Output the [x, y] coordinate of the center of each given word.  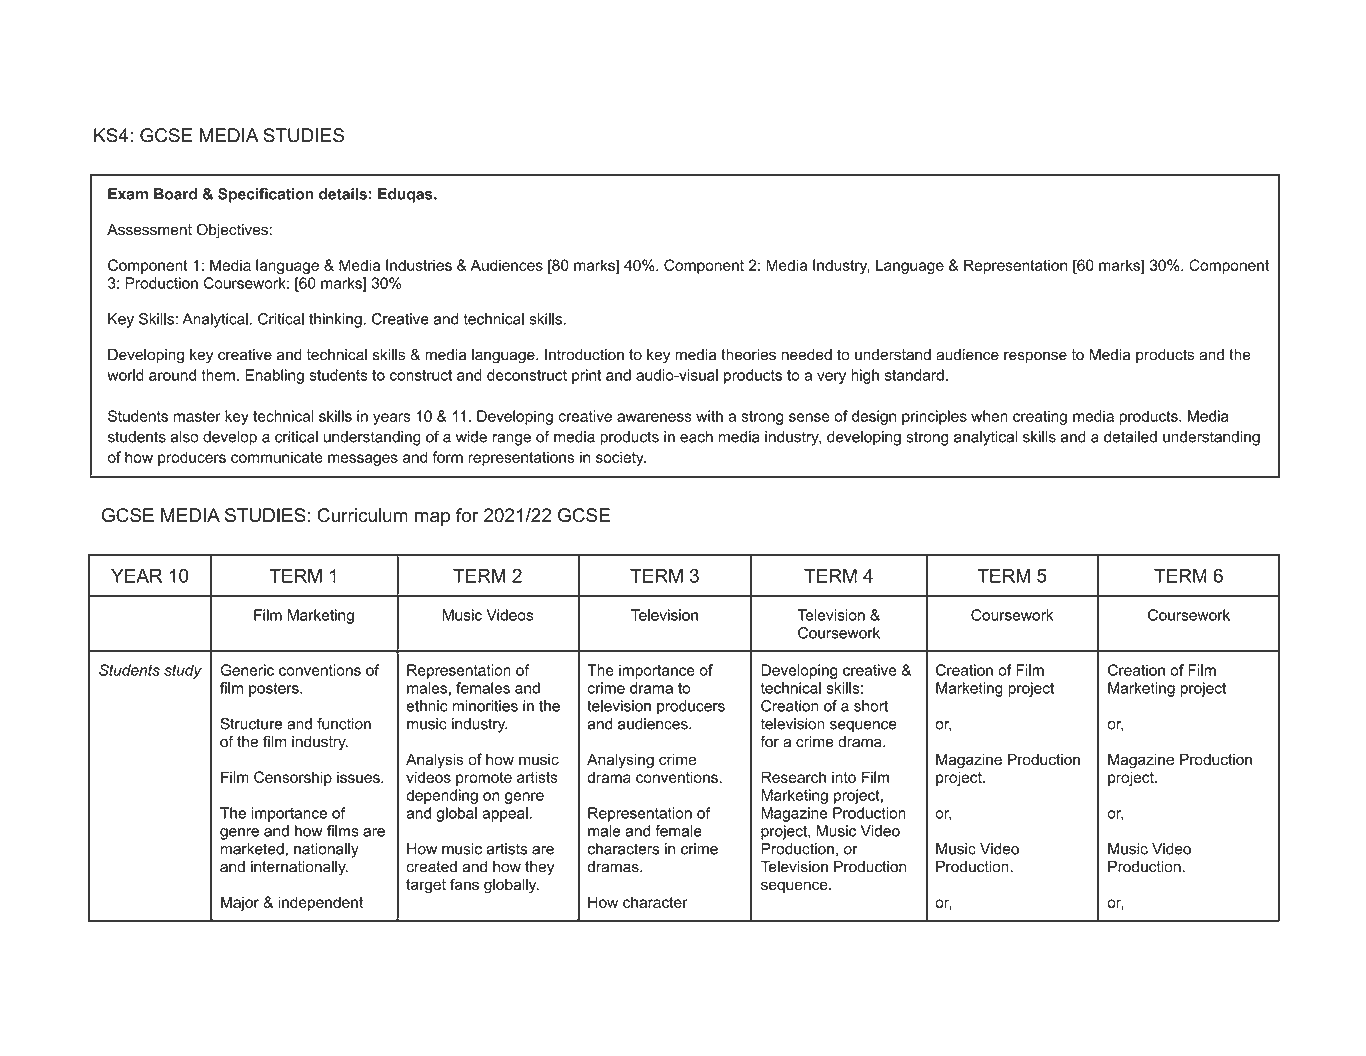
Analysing [620, 761]
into [844, 777]
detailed [1130, 437]
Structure [251, 724]
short [871, 706]
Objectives [232, 231]
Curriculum [362, 515]
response [1035, 357]
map [432, 519]
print [587, 376]
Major [240, 903]
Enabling [274, 376]
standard [914, 375]
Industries [419, 265]
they [539, 868]
